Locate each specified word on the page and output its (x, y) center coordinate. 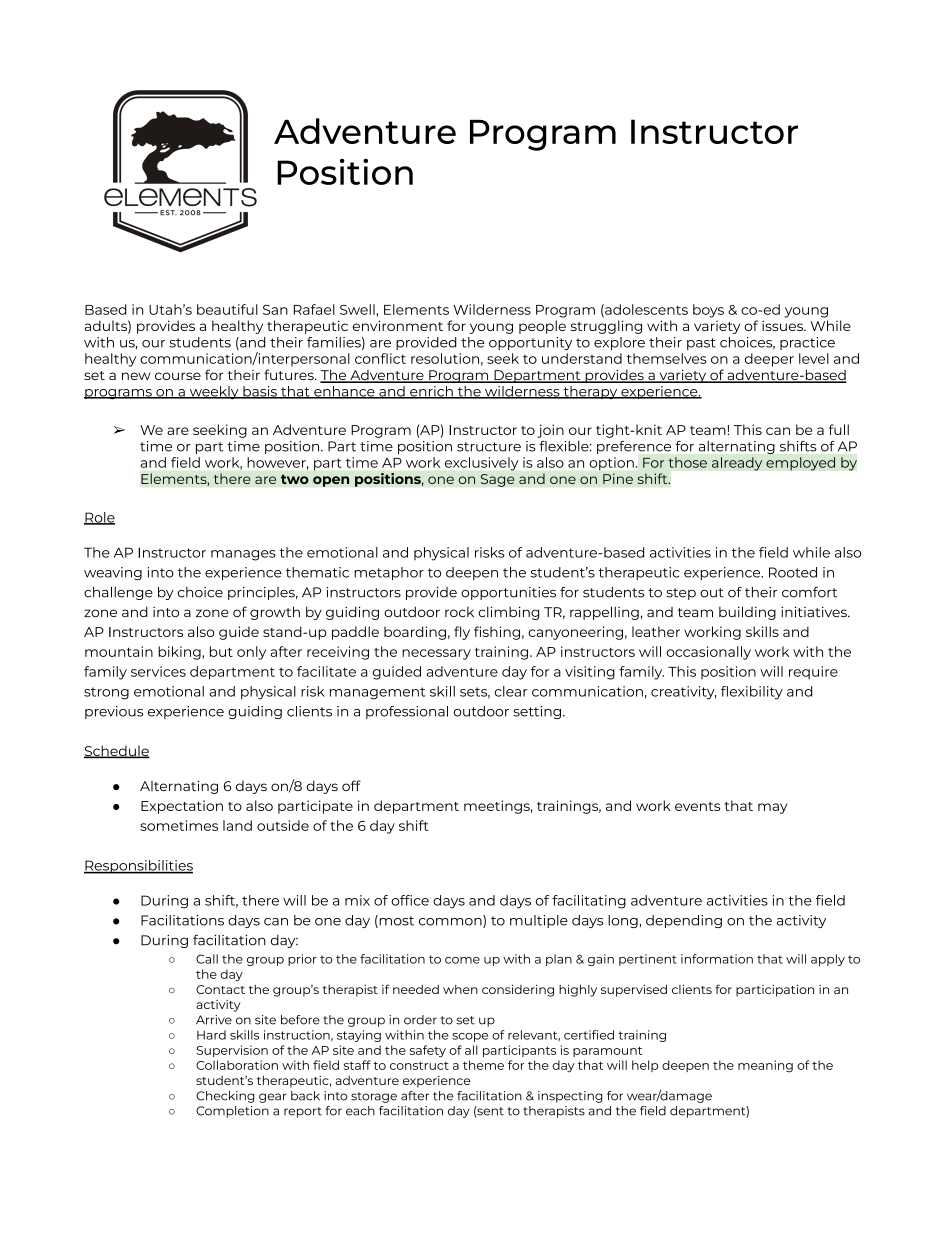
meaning (765, 1066)
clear (511, 691)
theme (483, 1065)
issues (783, 325)
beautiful (227, 309)
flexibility (752, 693)
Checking (225, 1097)
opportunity (530, 343)
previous (114, 712)
